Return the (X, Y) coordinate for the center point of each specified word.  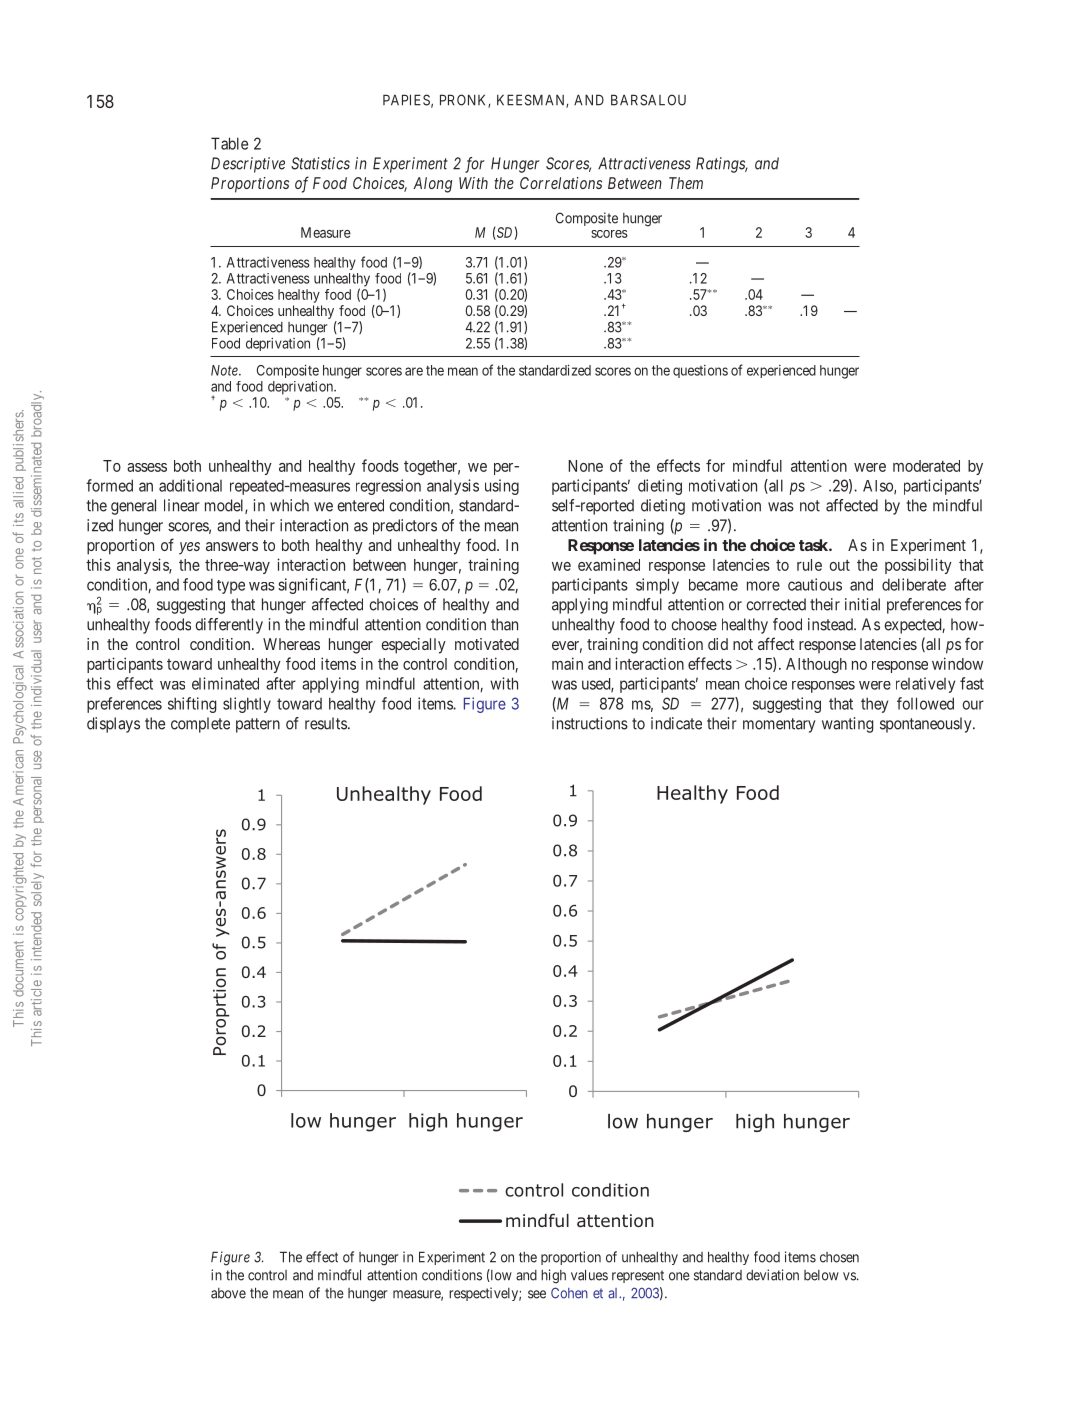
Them (686, 183)
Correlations (561, 183)
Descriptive (248, 165)
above (228, 1293)
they (874, 705)
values (589, 1275)
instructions (590, 723)
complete (200, 725)
